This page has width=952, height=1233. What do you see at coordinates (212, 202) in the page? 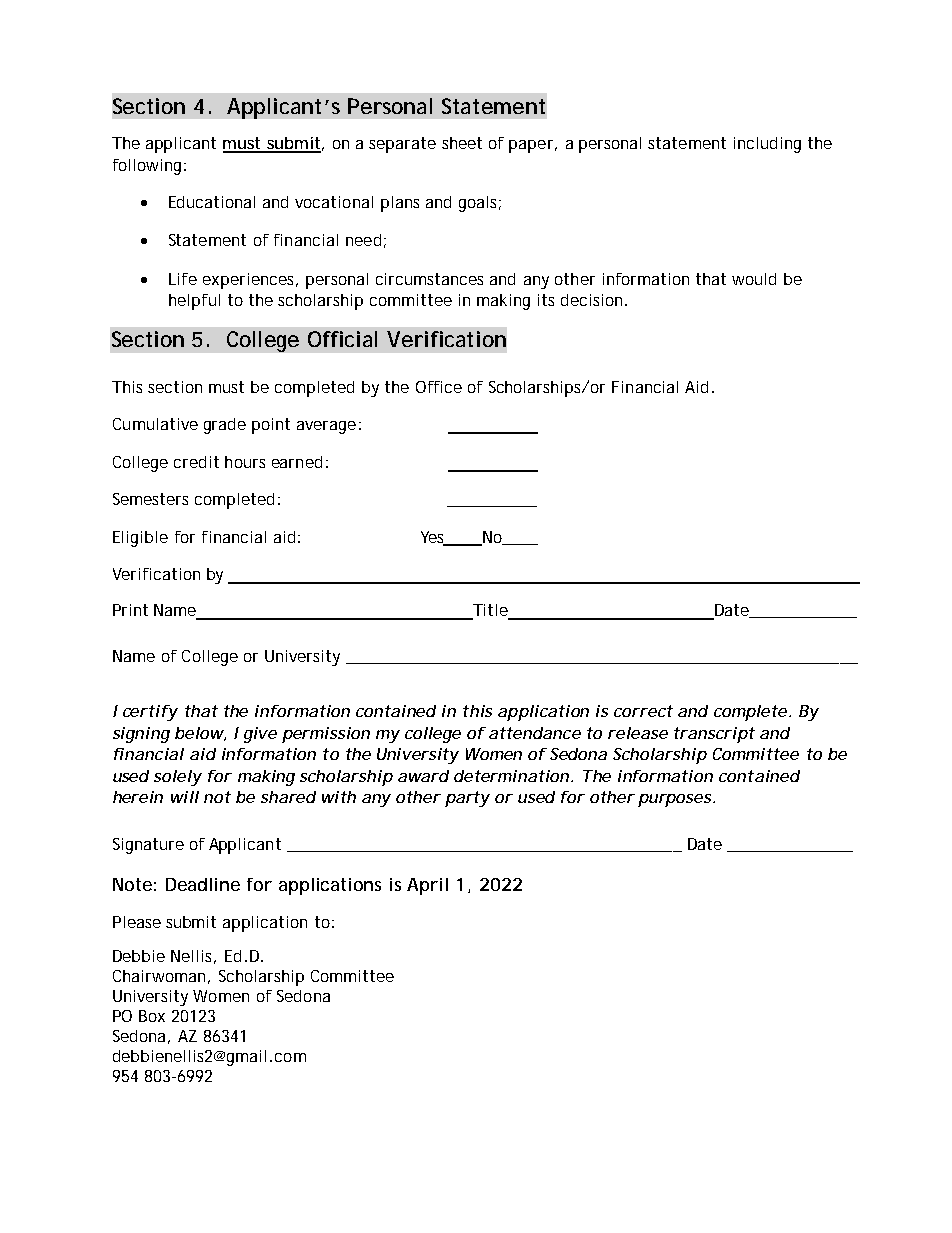
I see `Educational` at bounding box center [212, 202].
